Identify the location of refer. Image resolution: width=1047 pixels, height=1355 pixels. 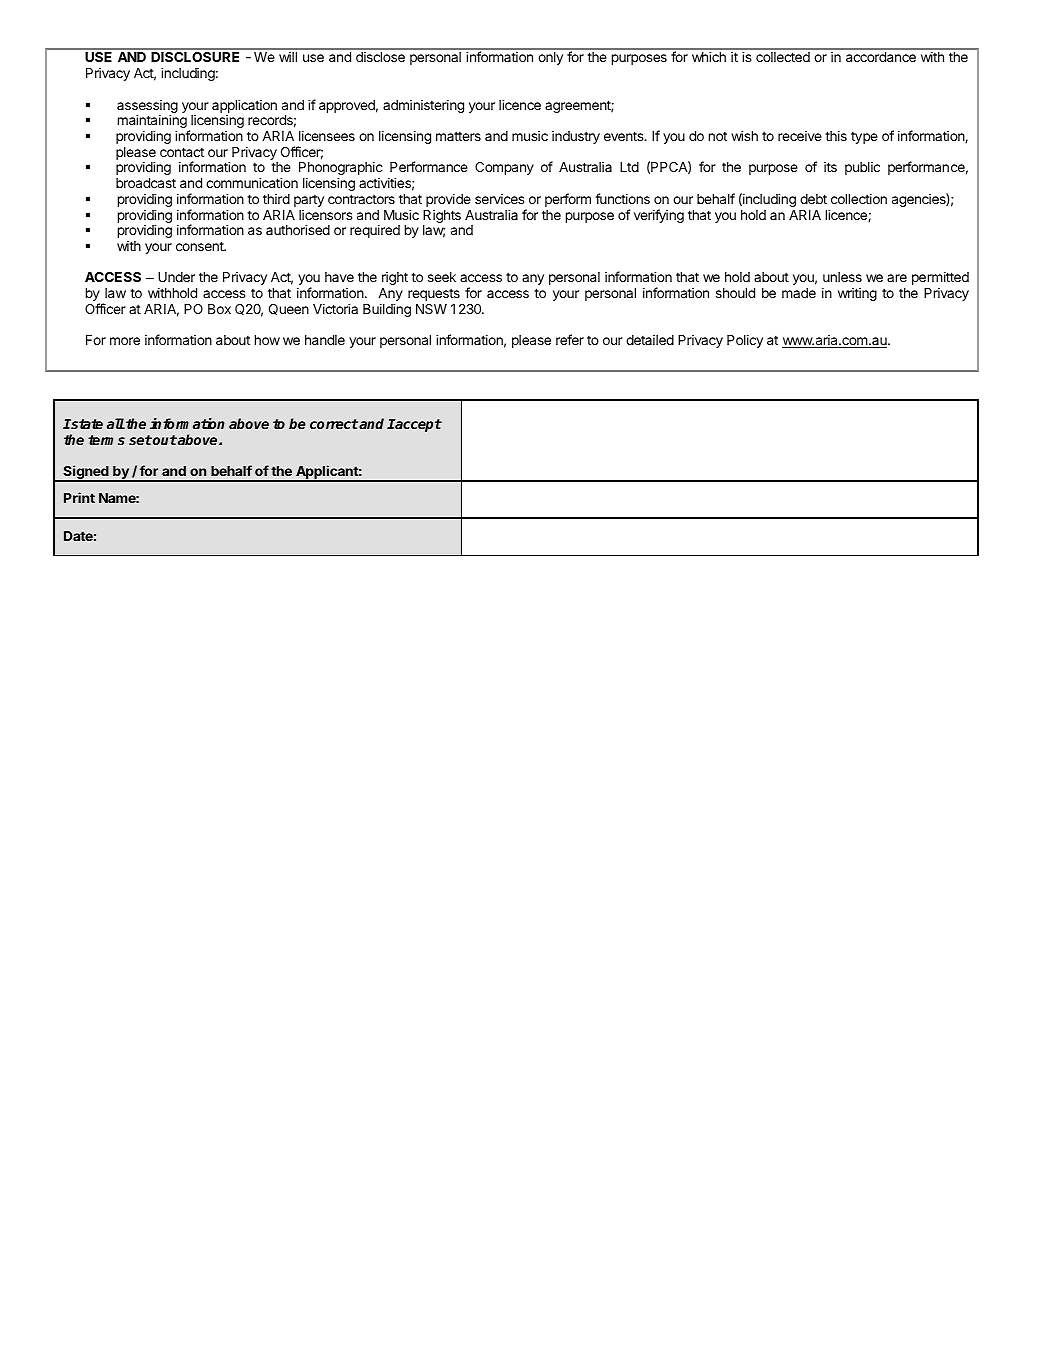
(570, 339).
